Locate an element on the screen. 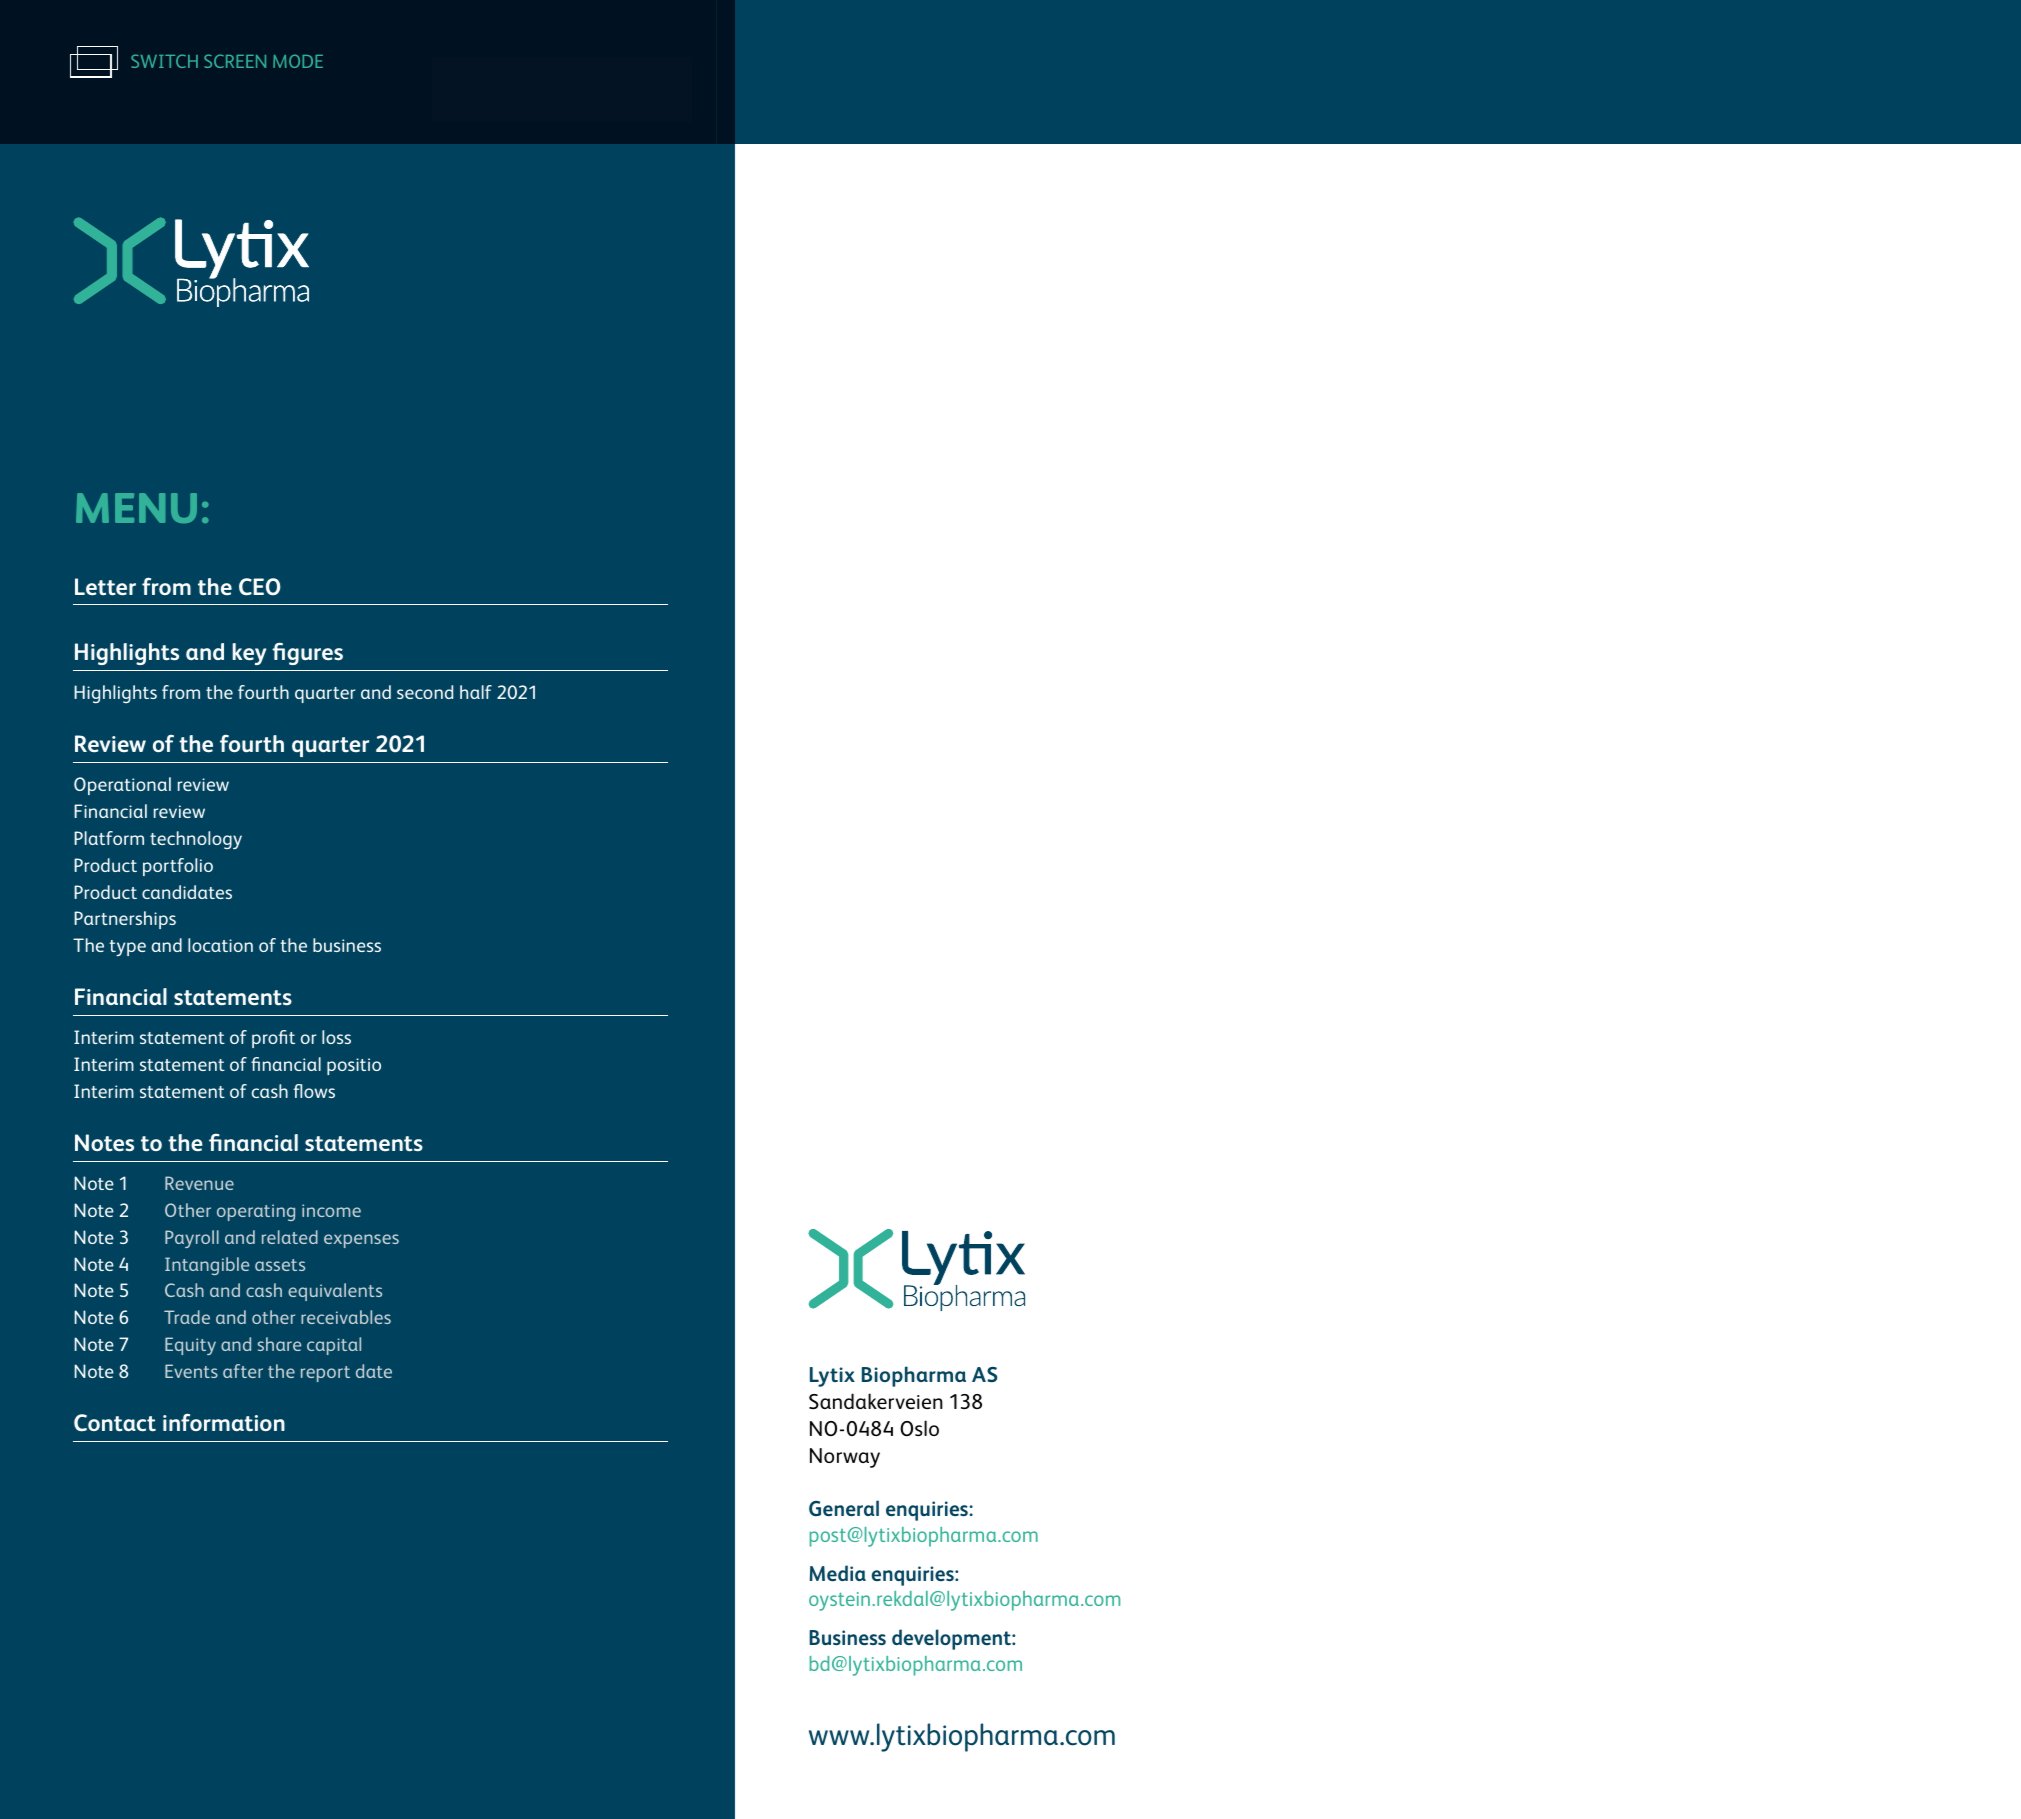 The image size is (2021, 1819). second is located at coordinates (425, 692).
